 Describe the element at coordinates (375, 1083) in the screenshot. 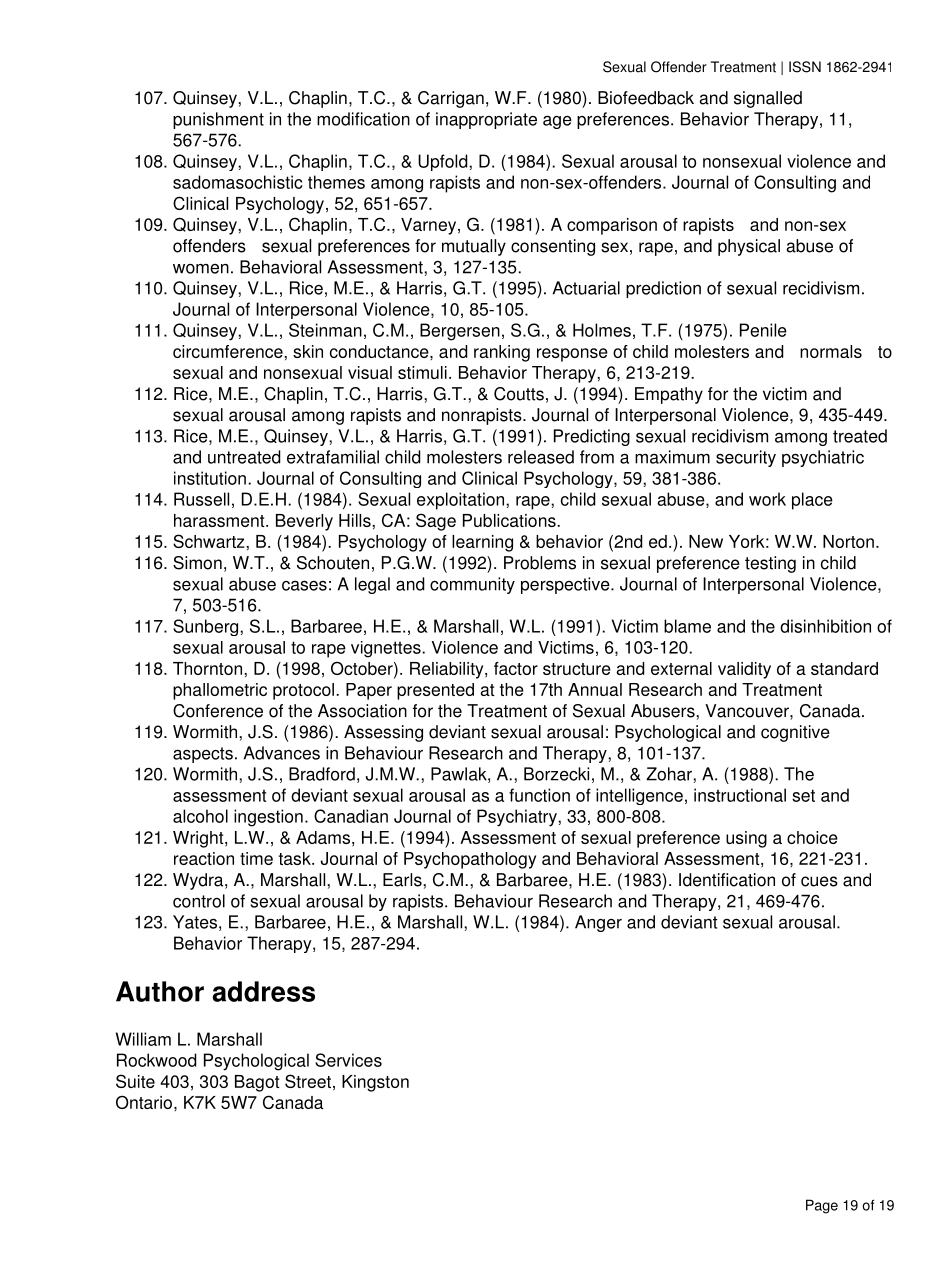

I see `Kingston` at that location.
